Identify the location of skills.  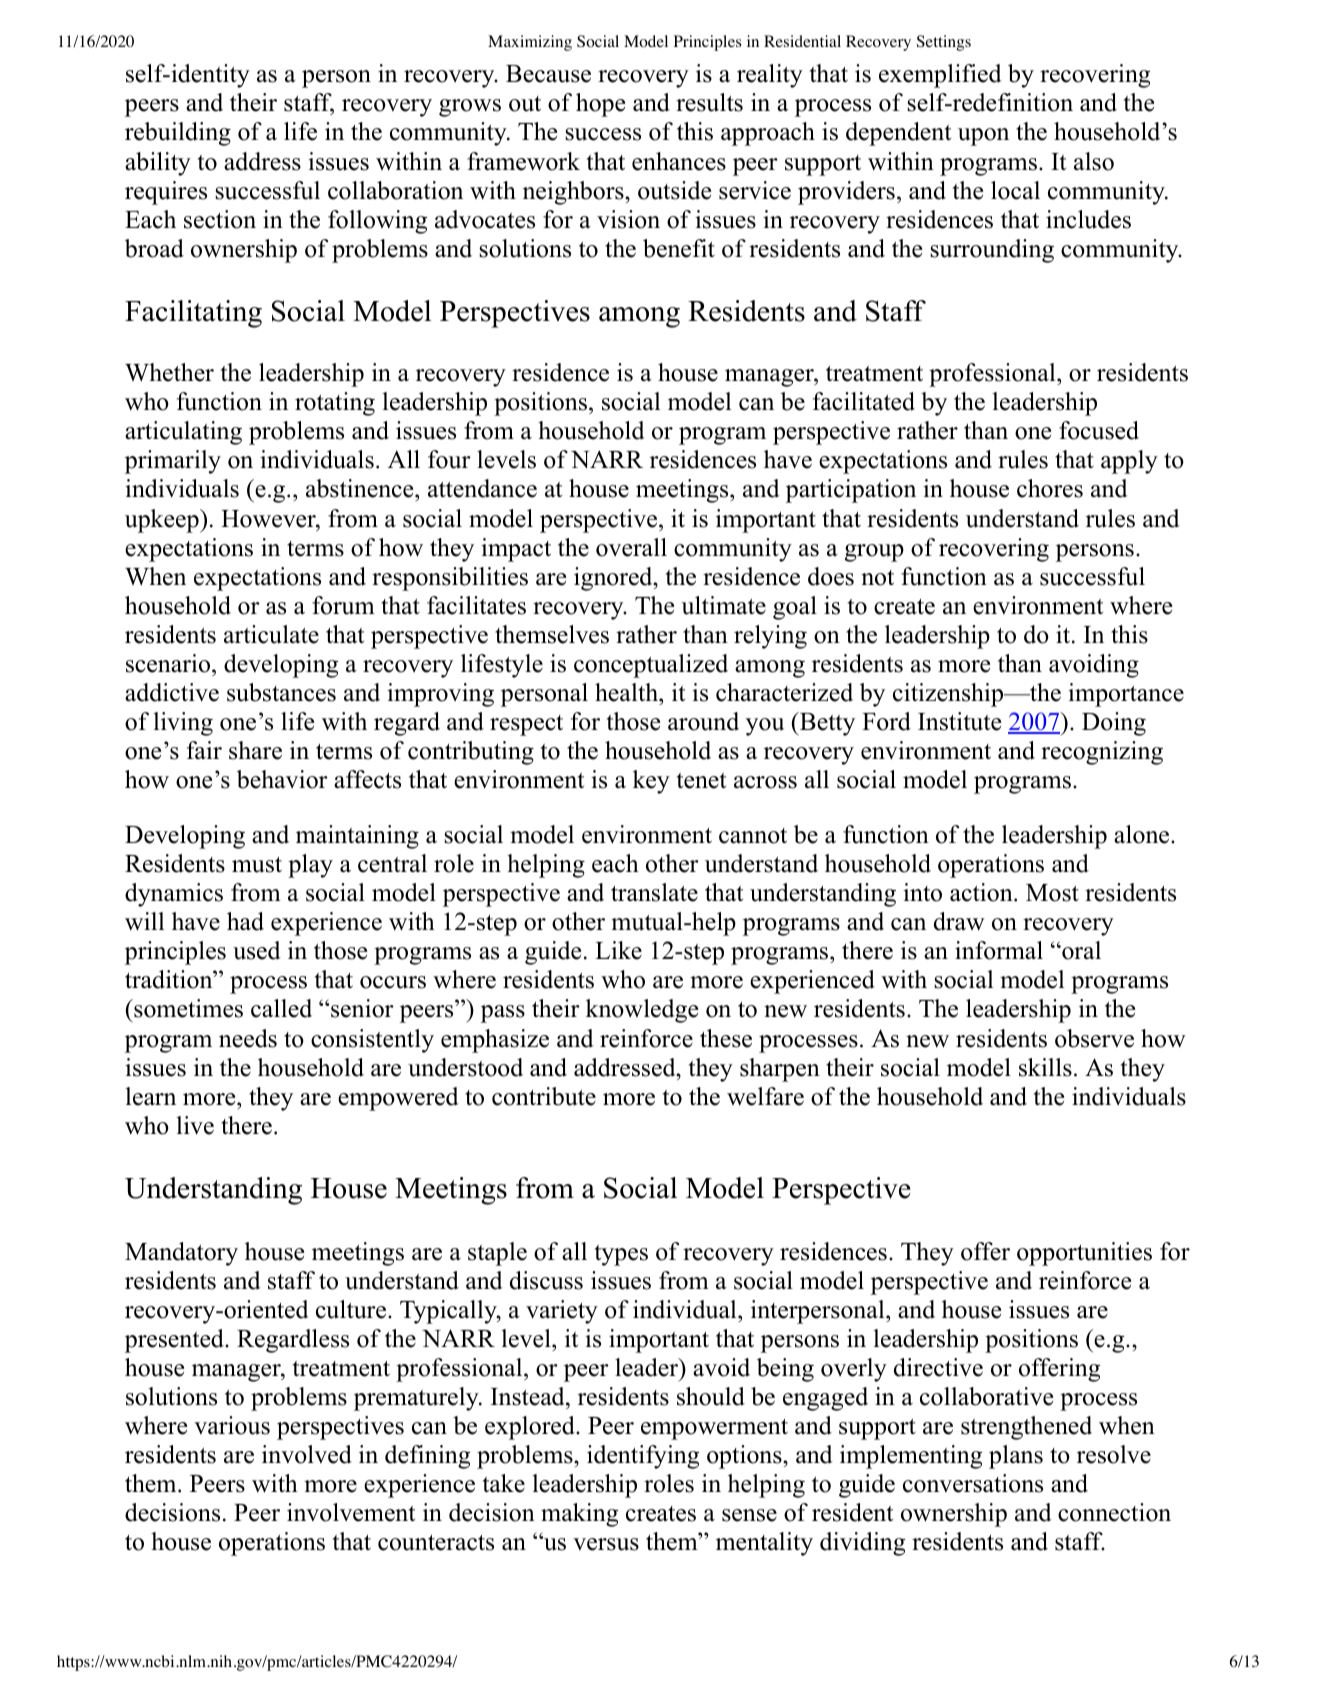
(1045, 1067).
